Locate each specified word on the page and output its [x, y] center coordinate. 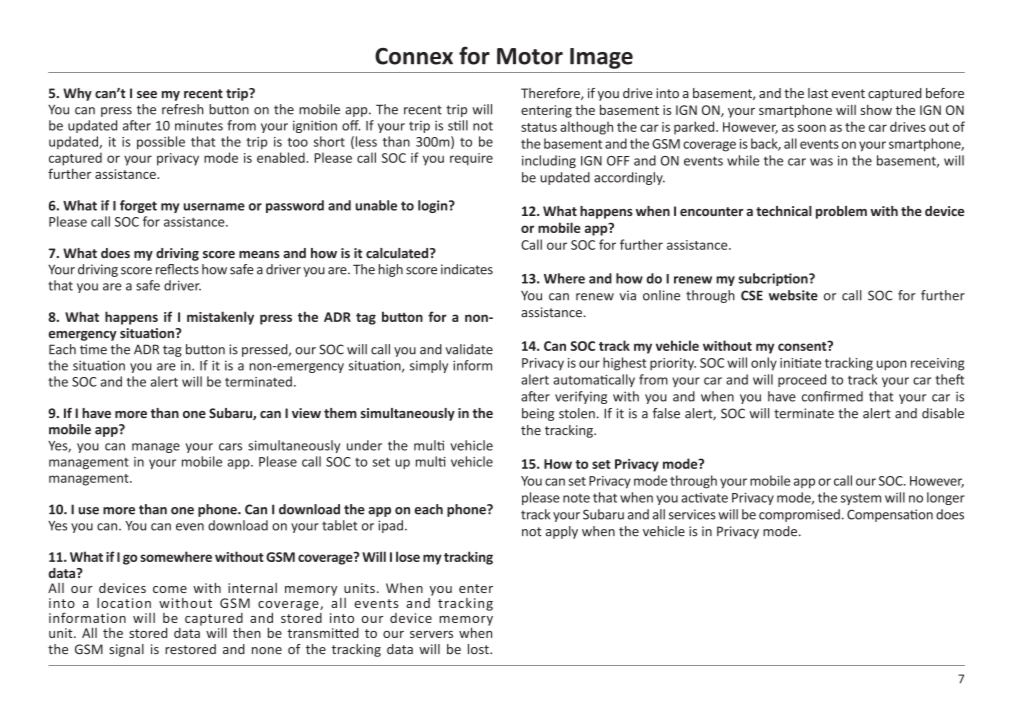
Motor [530, 56]
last [818, 93]
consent [803, 346]
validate [469, 349]
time [93, 349]
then [247, 632]
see [147, 95]
